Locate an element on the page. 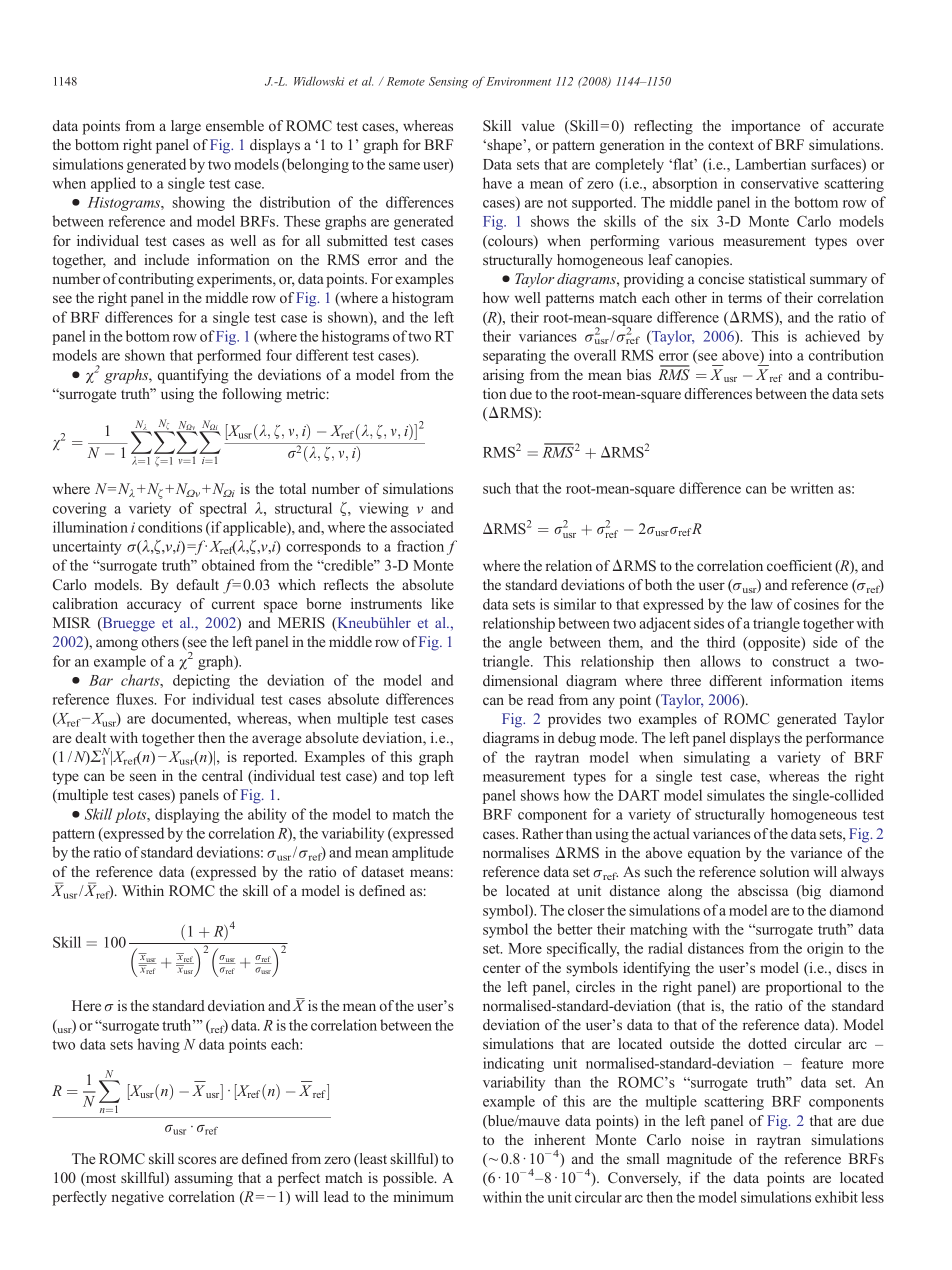 This document has width=952, height=1270. having is located at coordinates (159, 1045).
